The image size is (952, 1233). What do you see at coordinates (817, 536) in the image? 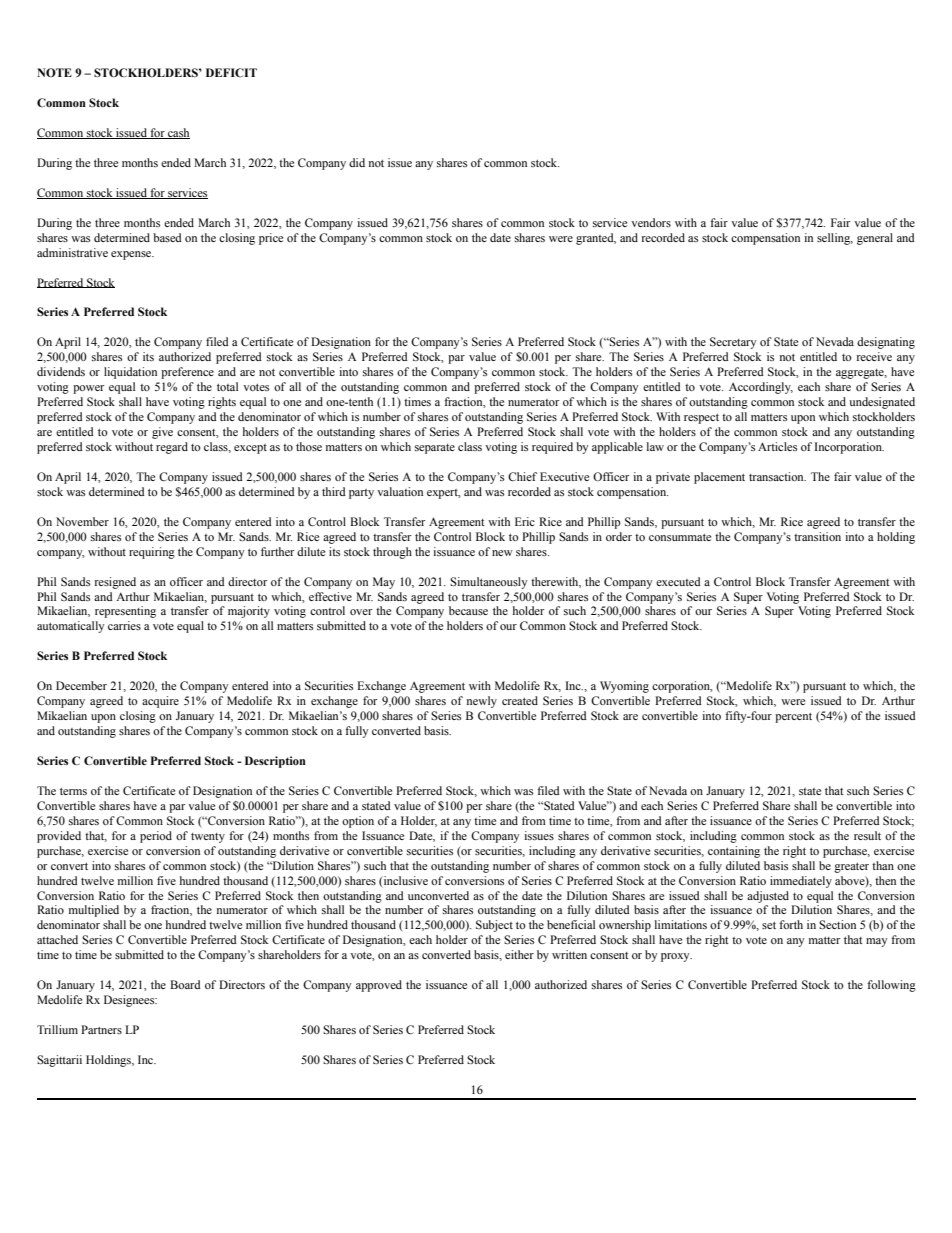
I see `transition` at bounding box center [817, 536].
